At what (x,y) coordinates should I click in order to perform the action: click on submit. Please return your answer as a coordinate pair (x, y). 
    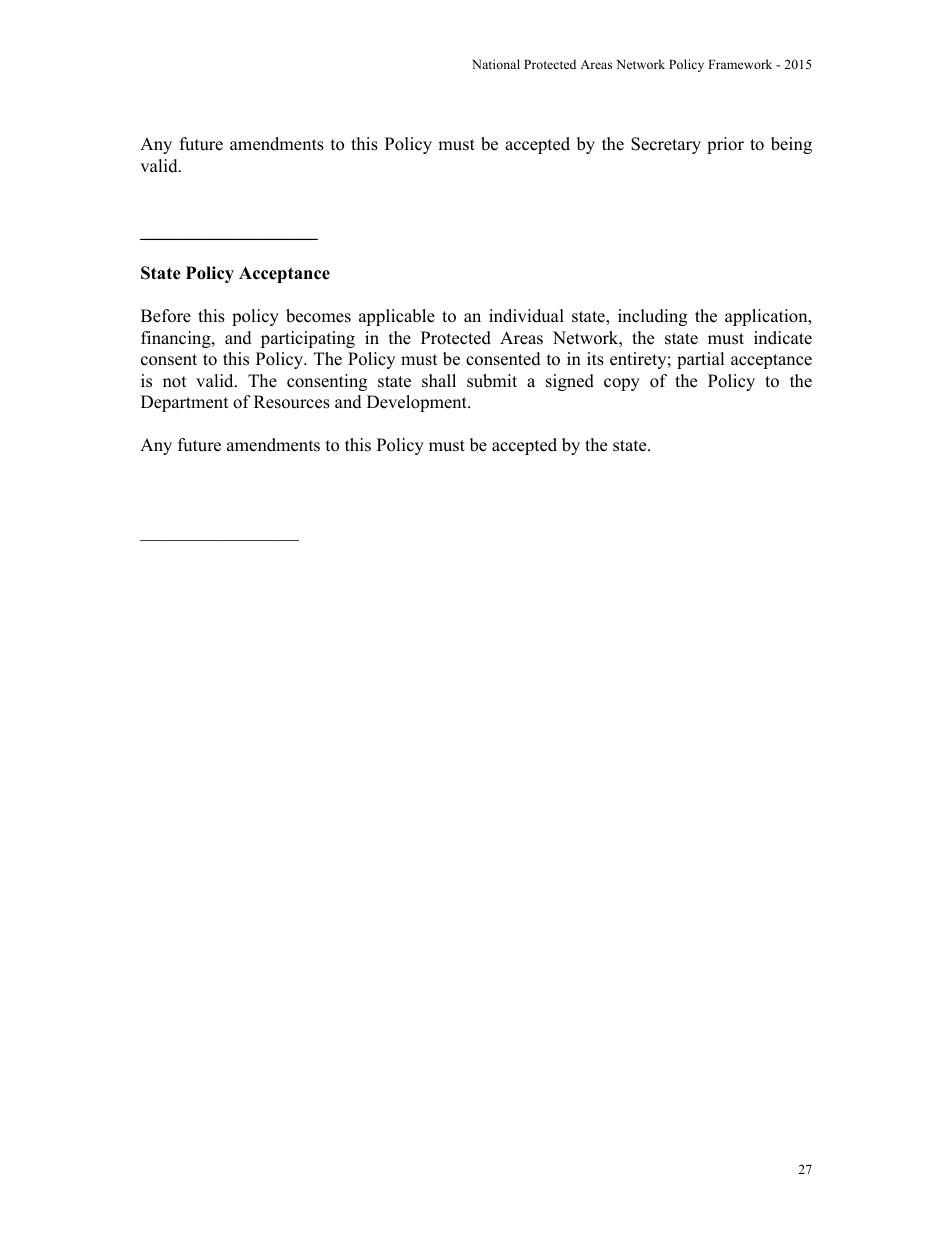
    Looking at the image, I should click on (492, 381).
